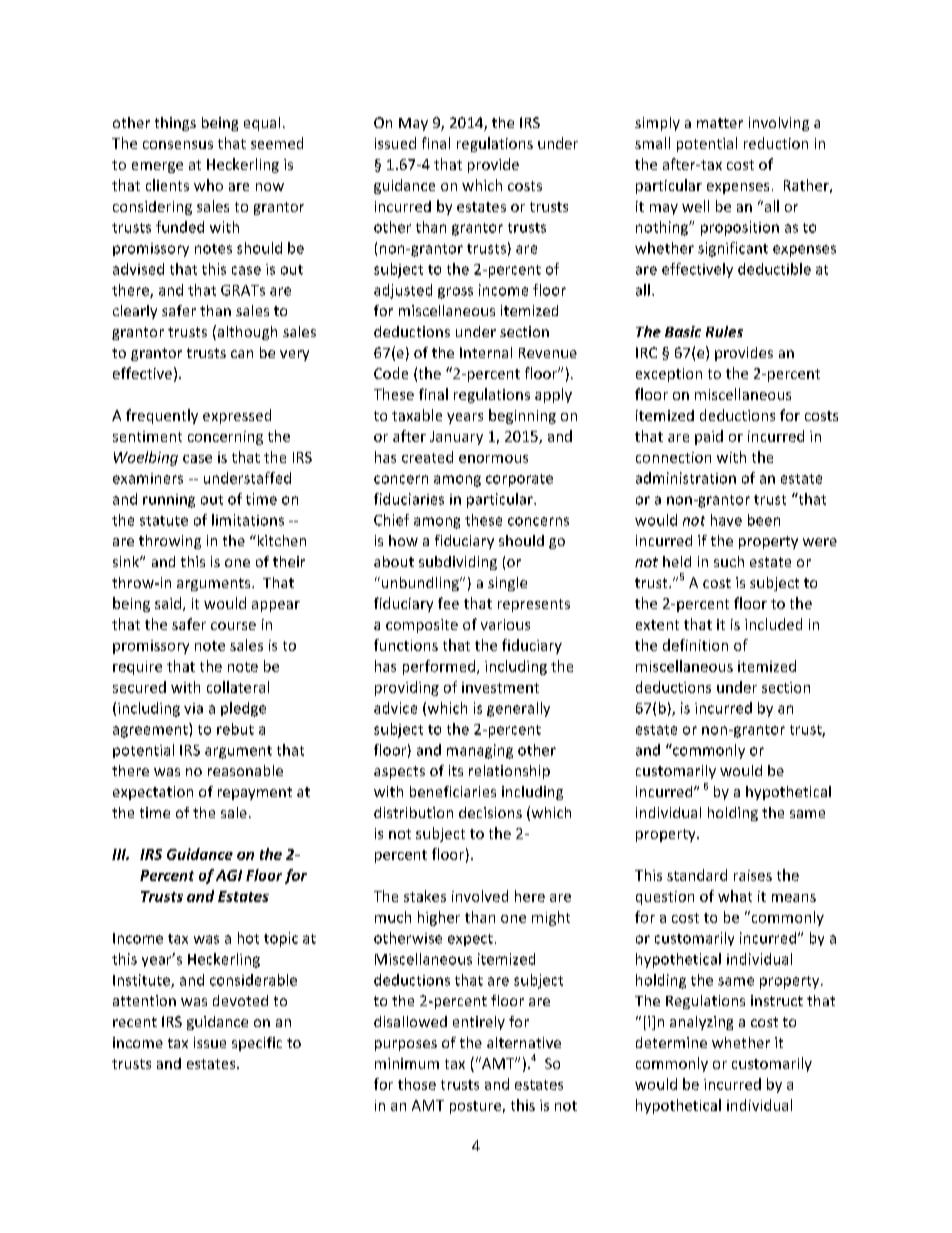  I want to click on analyzing, so click(701, 1023).
